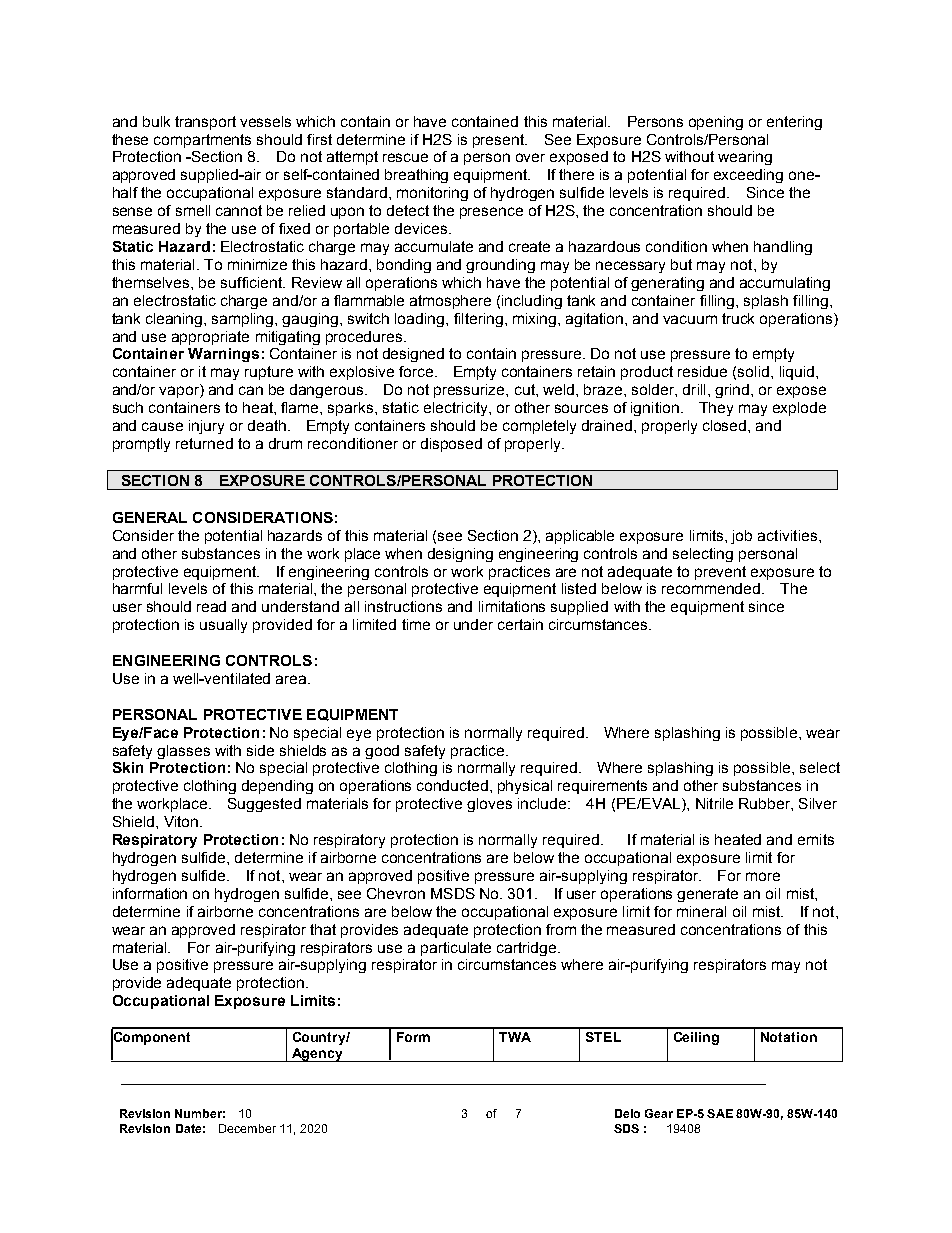 Image resolution: width=952 pixels, height=1233 pixels. I want to click on that, so click(323, 929).
